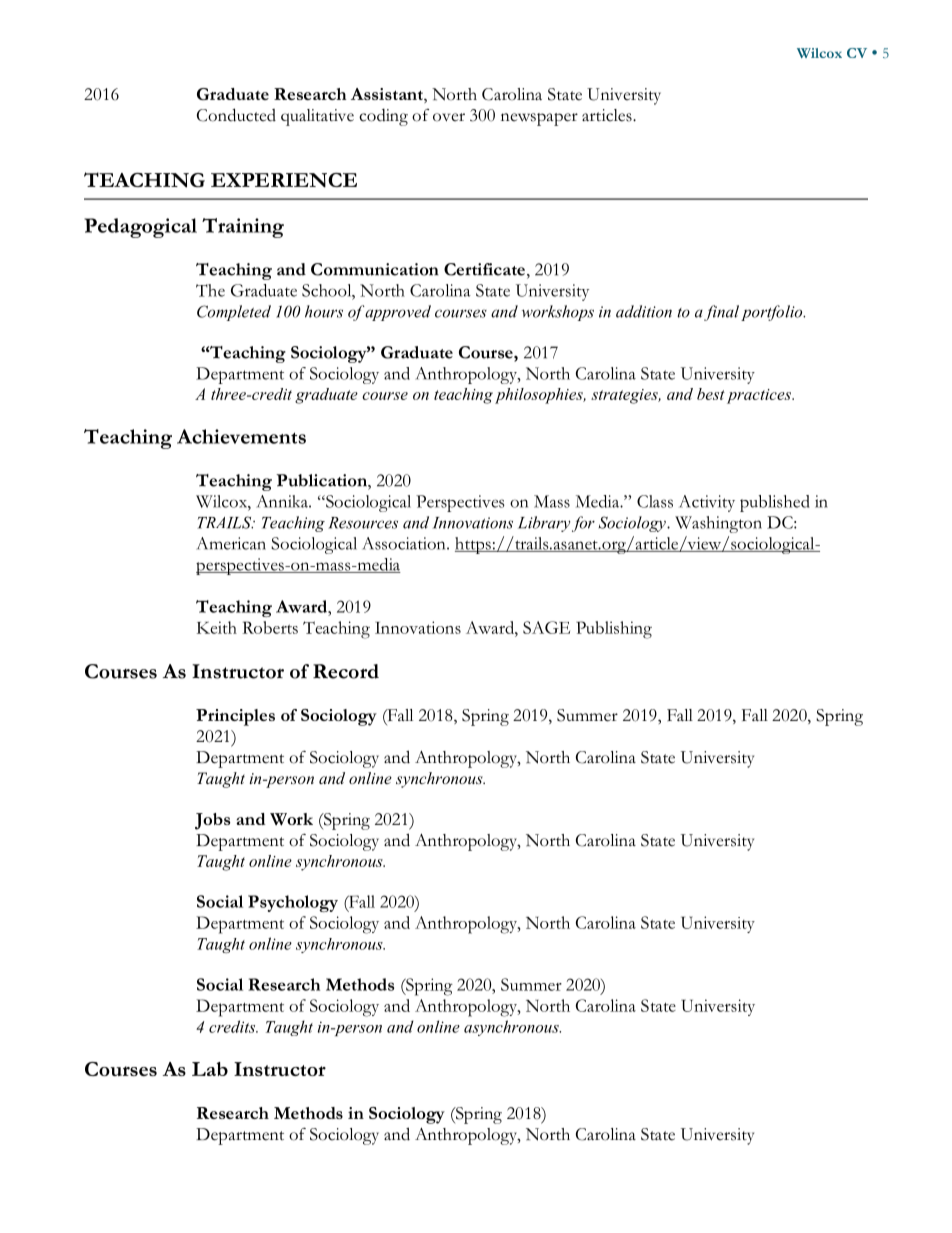  What do you see at coordinates (235, 717) in the document?
I see `Principles` at bounding box center [235, 717].
